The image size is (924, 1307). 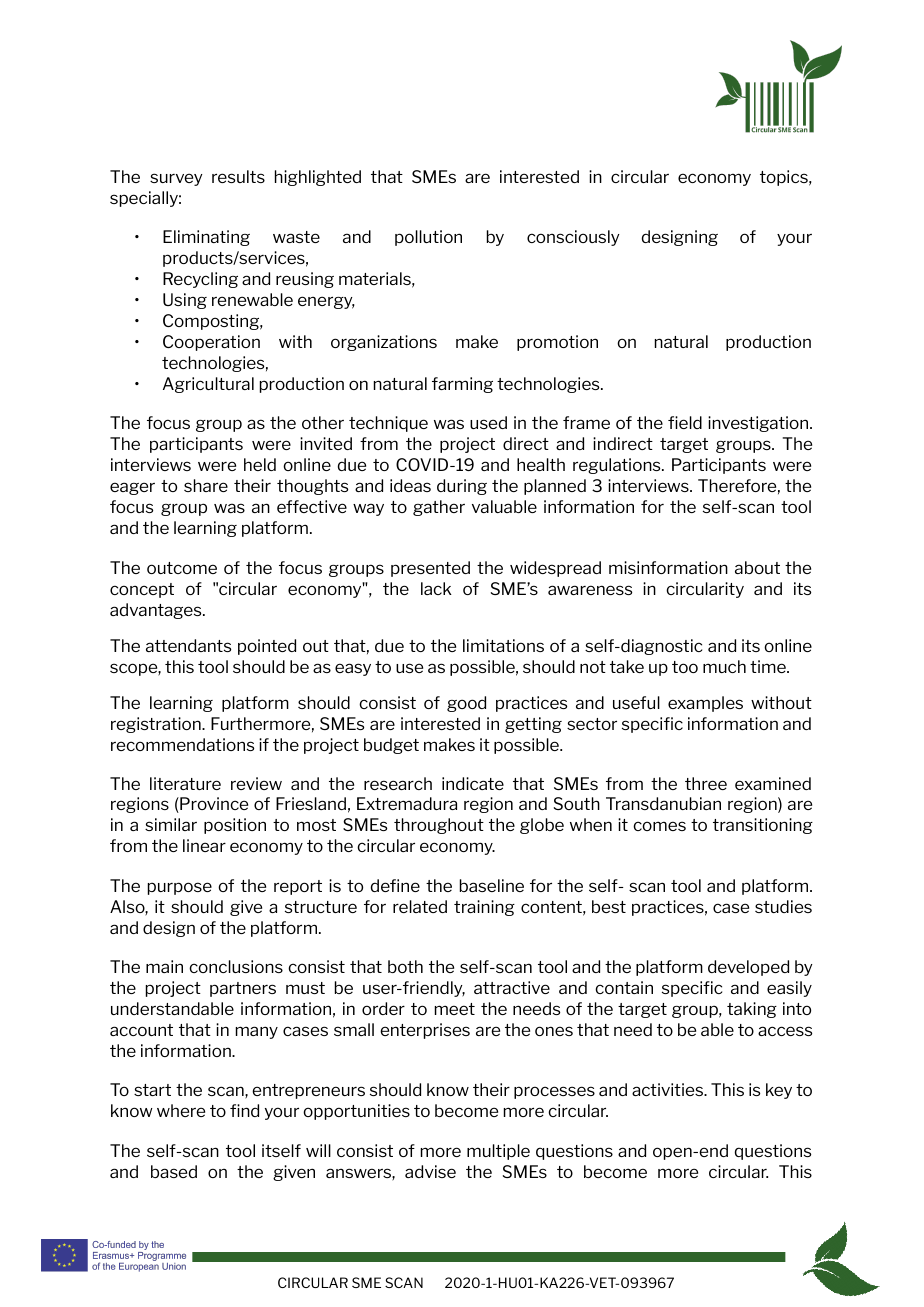 What do you see at coordinates (668, 1089) in the page?
I see `activities` at bounding box center [668, 1089].
